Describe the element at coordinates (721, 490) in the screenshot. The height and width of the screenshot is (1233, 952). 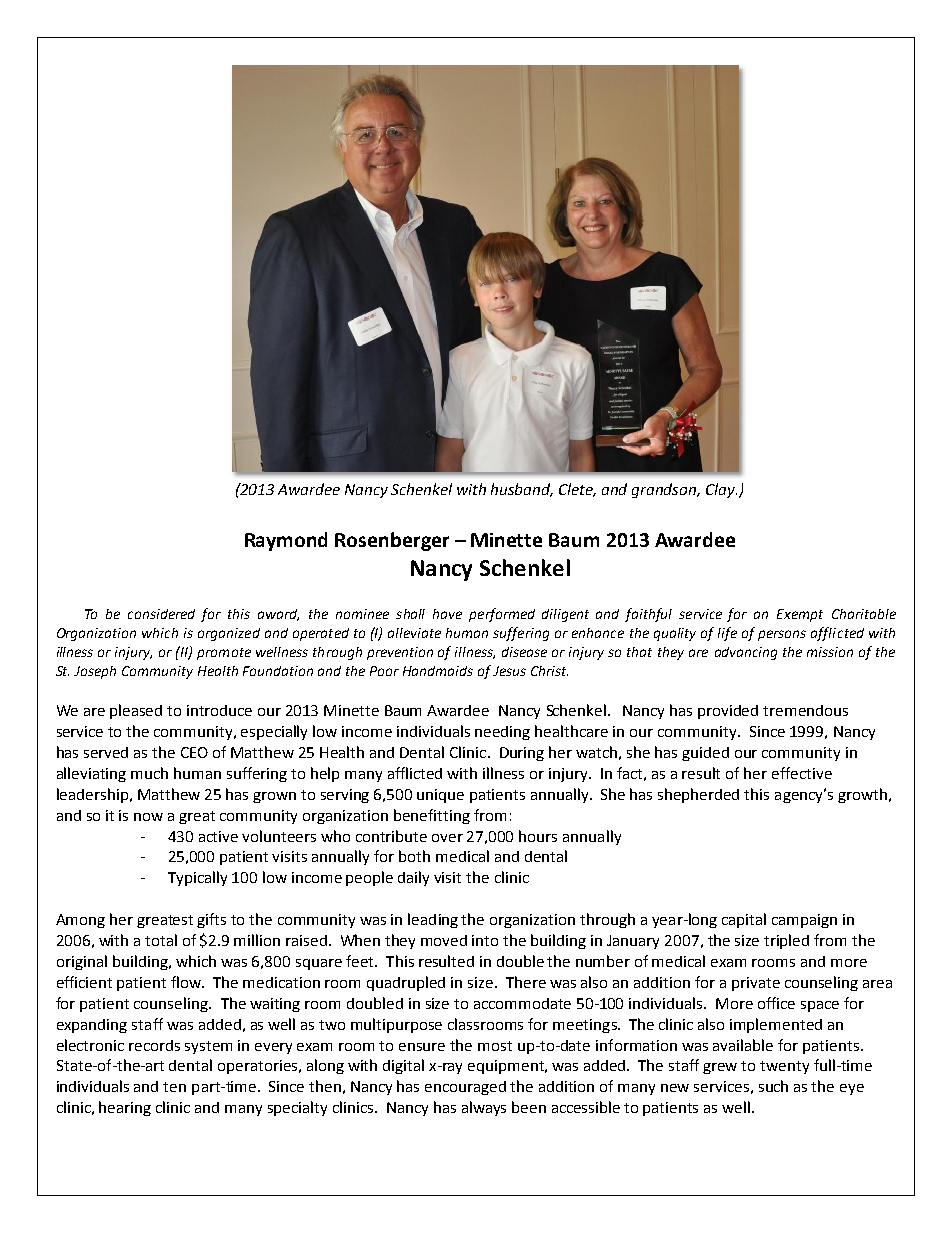
I see `Clay` at that location.
